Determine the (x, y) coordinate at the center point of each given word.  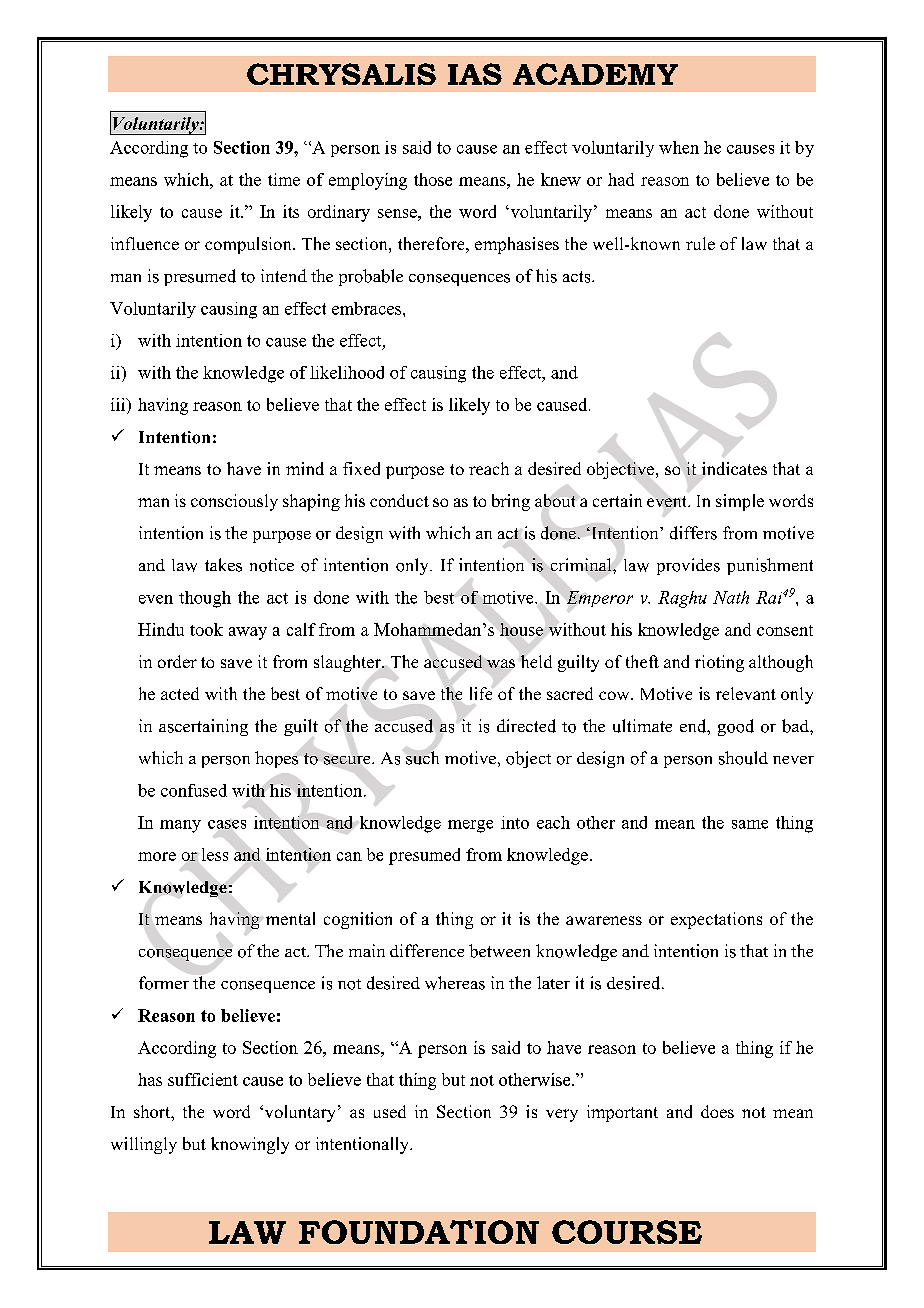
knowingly (250, 1145)
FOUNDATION (419, 1232)
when (679, 147)
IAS (475, 74)
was (501, 663)
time (284, 179)
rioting (719, 663)
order (177, 661)
